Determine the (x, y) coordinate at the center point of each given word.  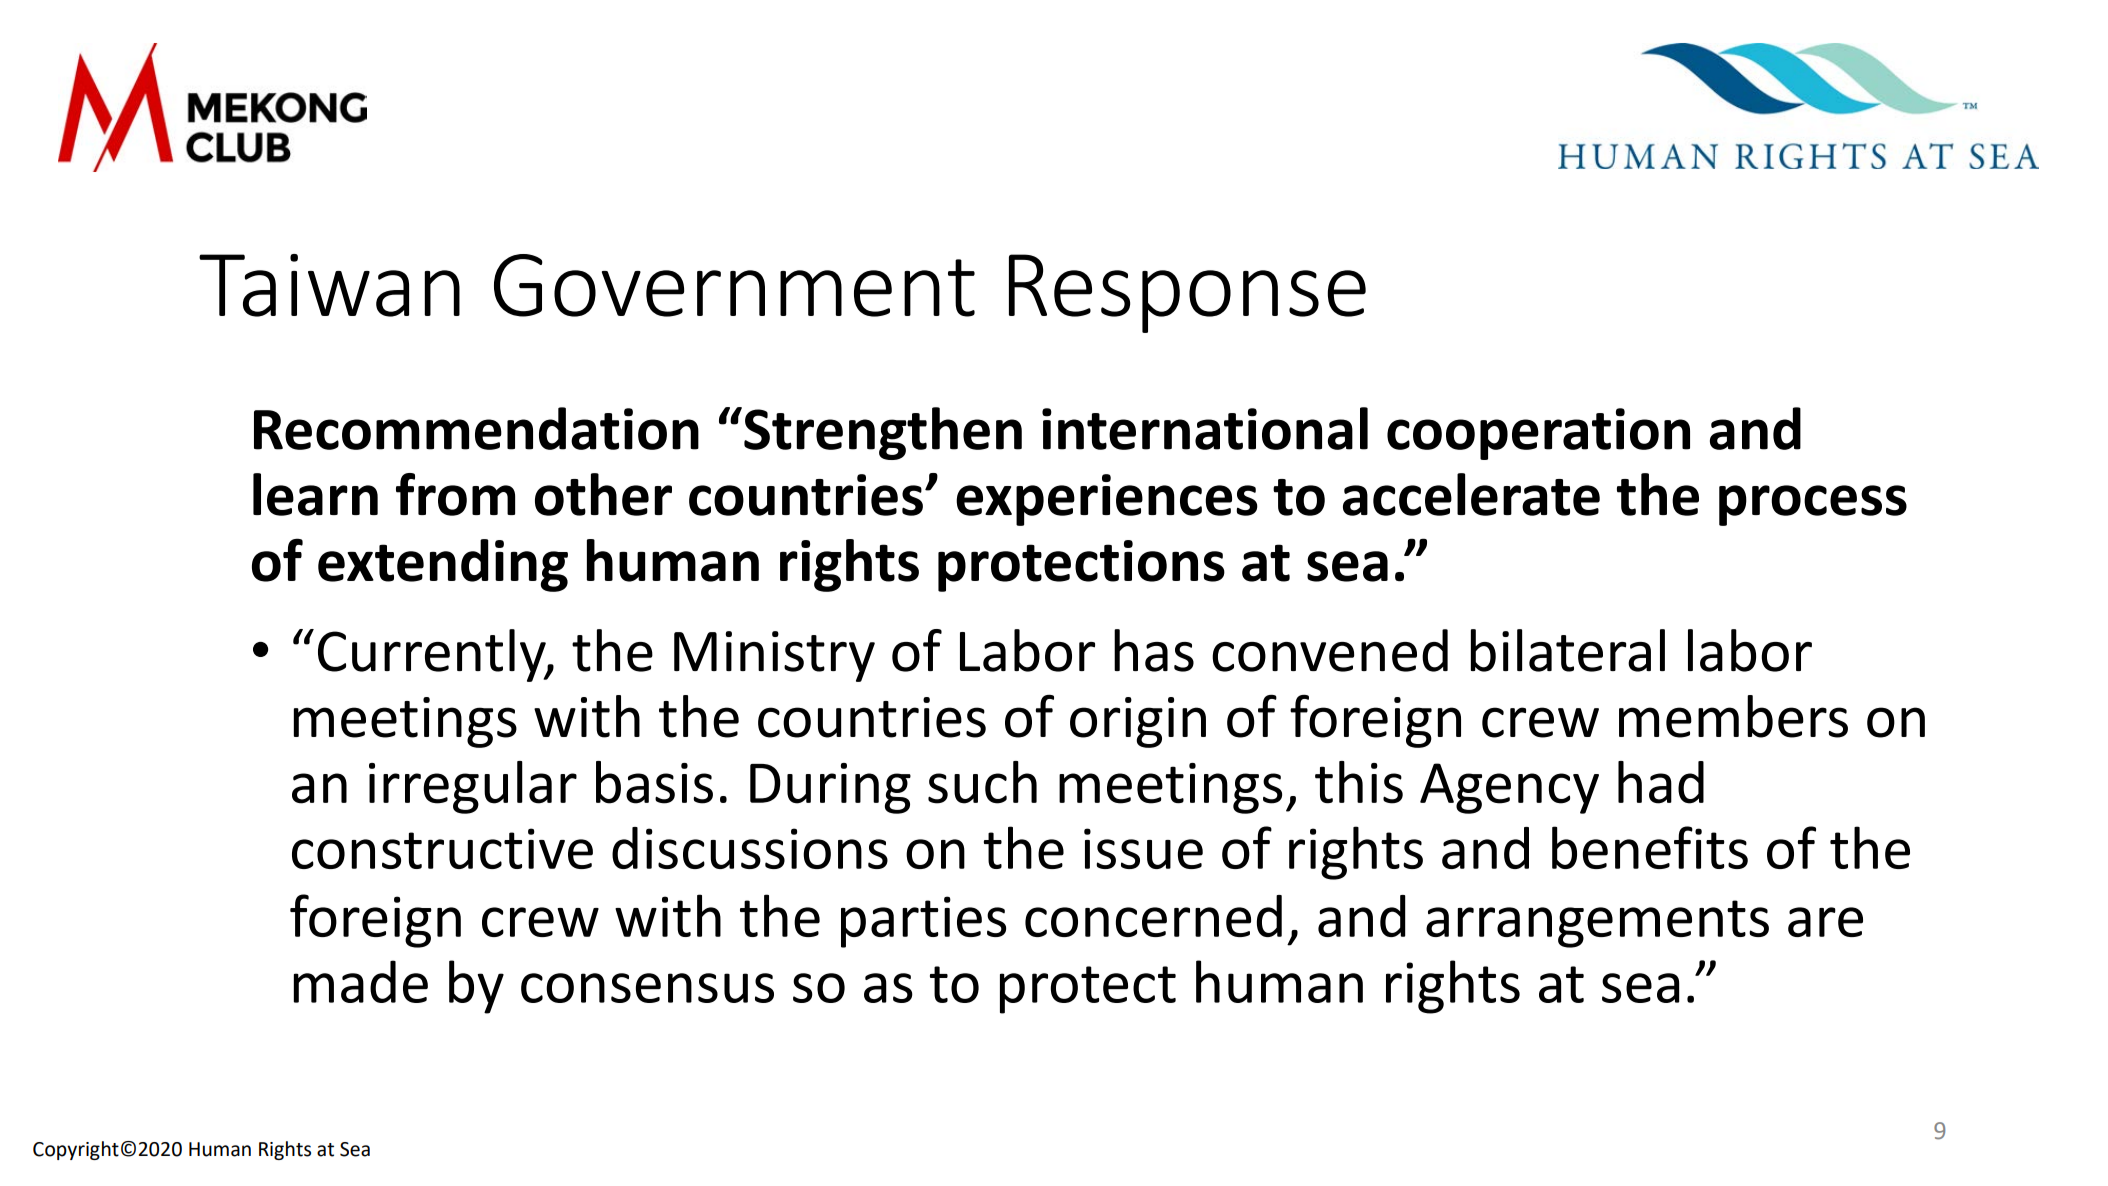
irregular (473, 787)
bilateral (1568, 650)
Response (1187, 293)
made (361, 981)
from (455, 494)
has (1154, 650)
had (1661, 782)
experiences (1107, 500)
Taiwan (329, 285)
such (982, 782)
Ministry (774, 656)
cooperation (1538, 434)
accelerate (1471, 494)
